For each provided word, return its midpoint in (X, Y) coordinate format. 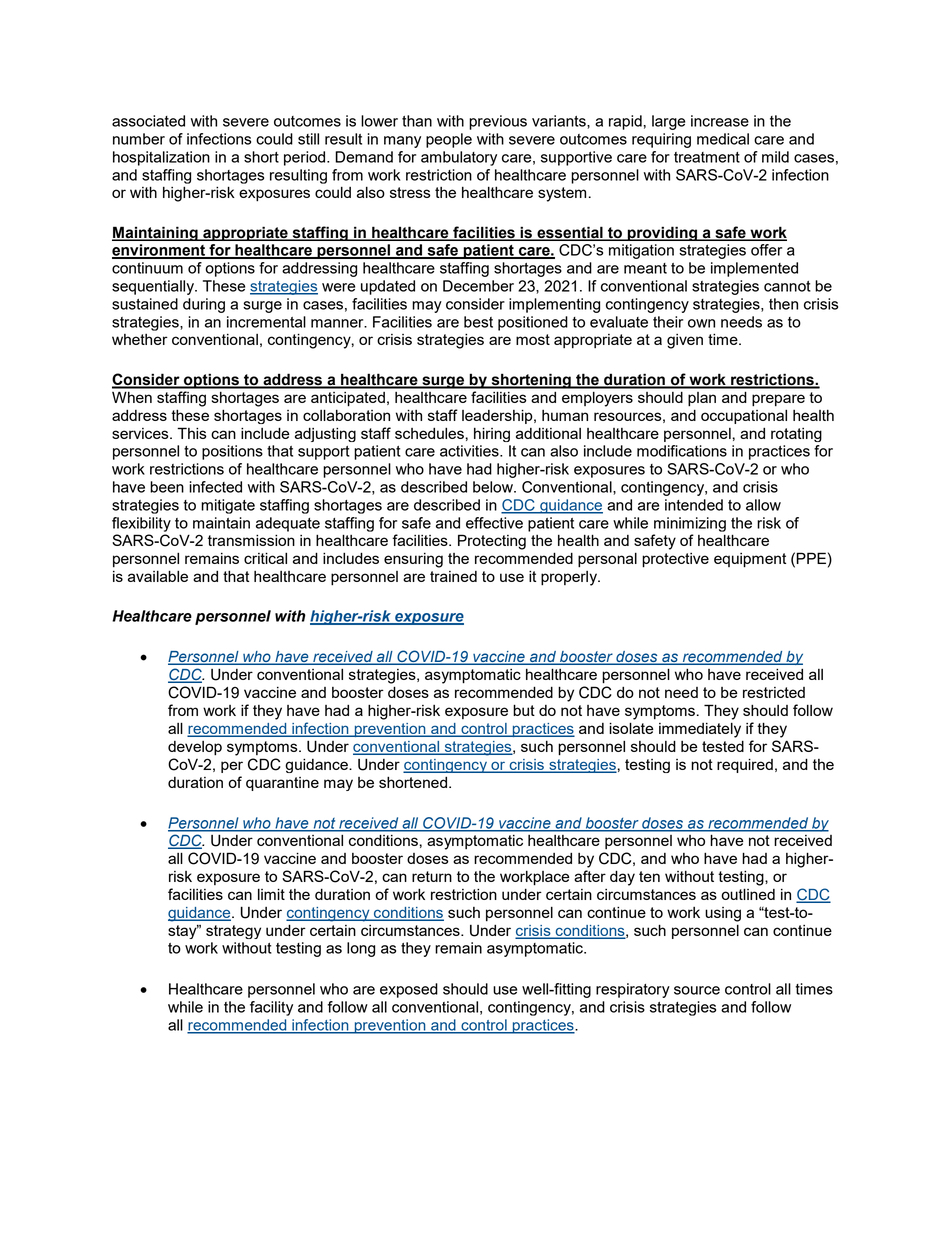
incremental (266, 322)
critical (265, 558)
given (685, 341)
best (478, 322)
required (745, 765)
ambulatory (459, 158)
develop (195, 748)
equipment (750, 560)
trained (453, 576)
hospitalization (161, 158)
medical (723, 139)
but (524, 710)
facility (271, 1008)
